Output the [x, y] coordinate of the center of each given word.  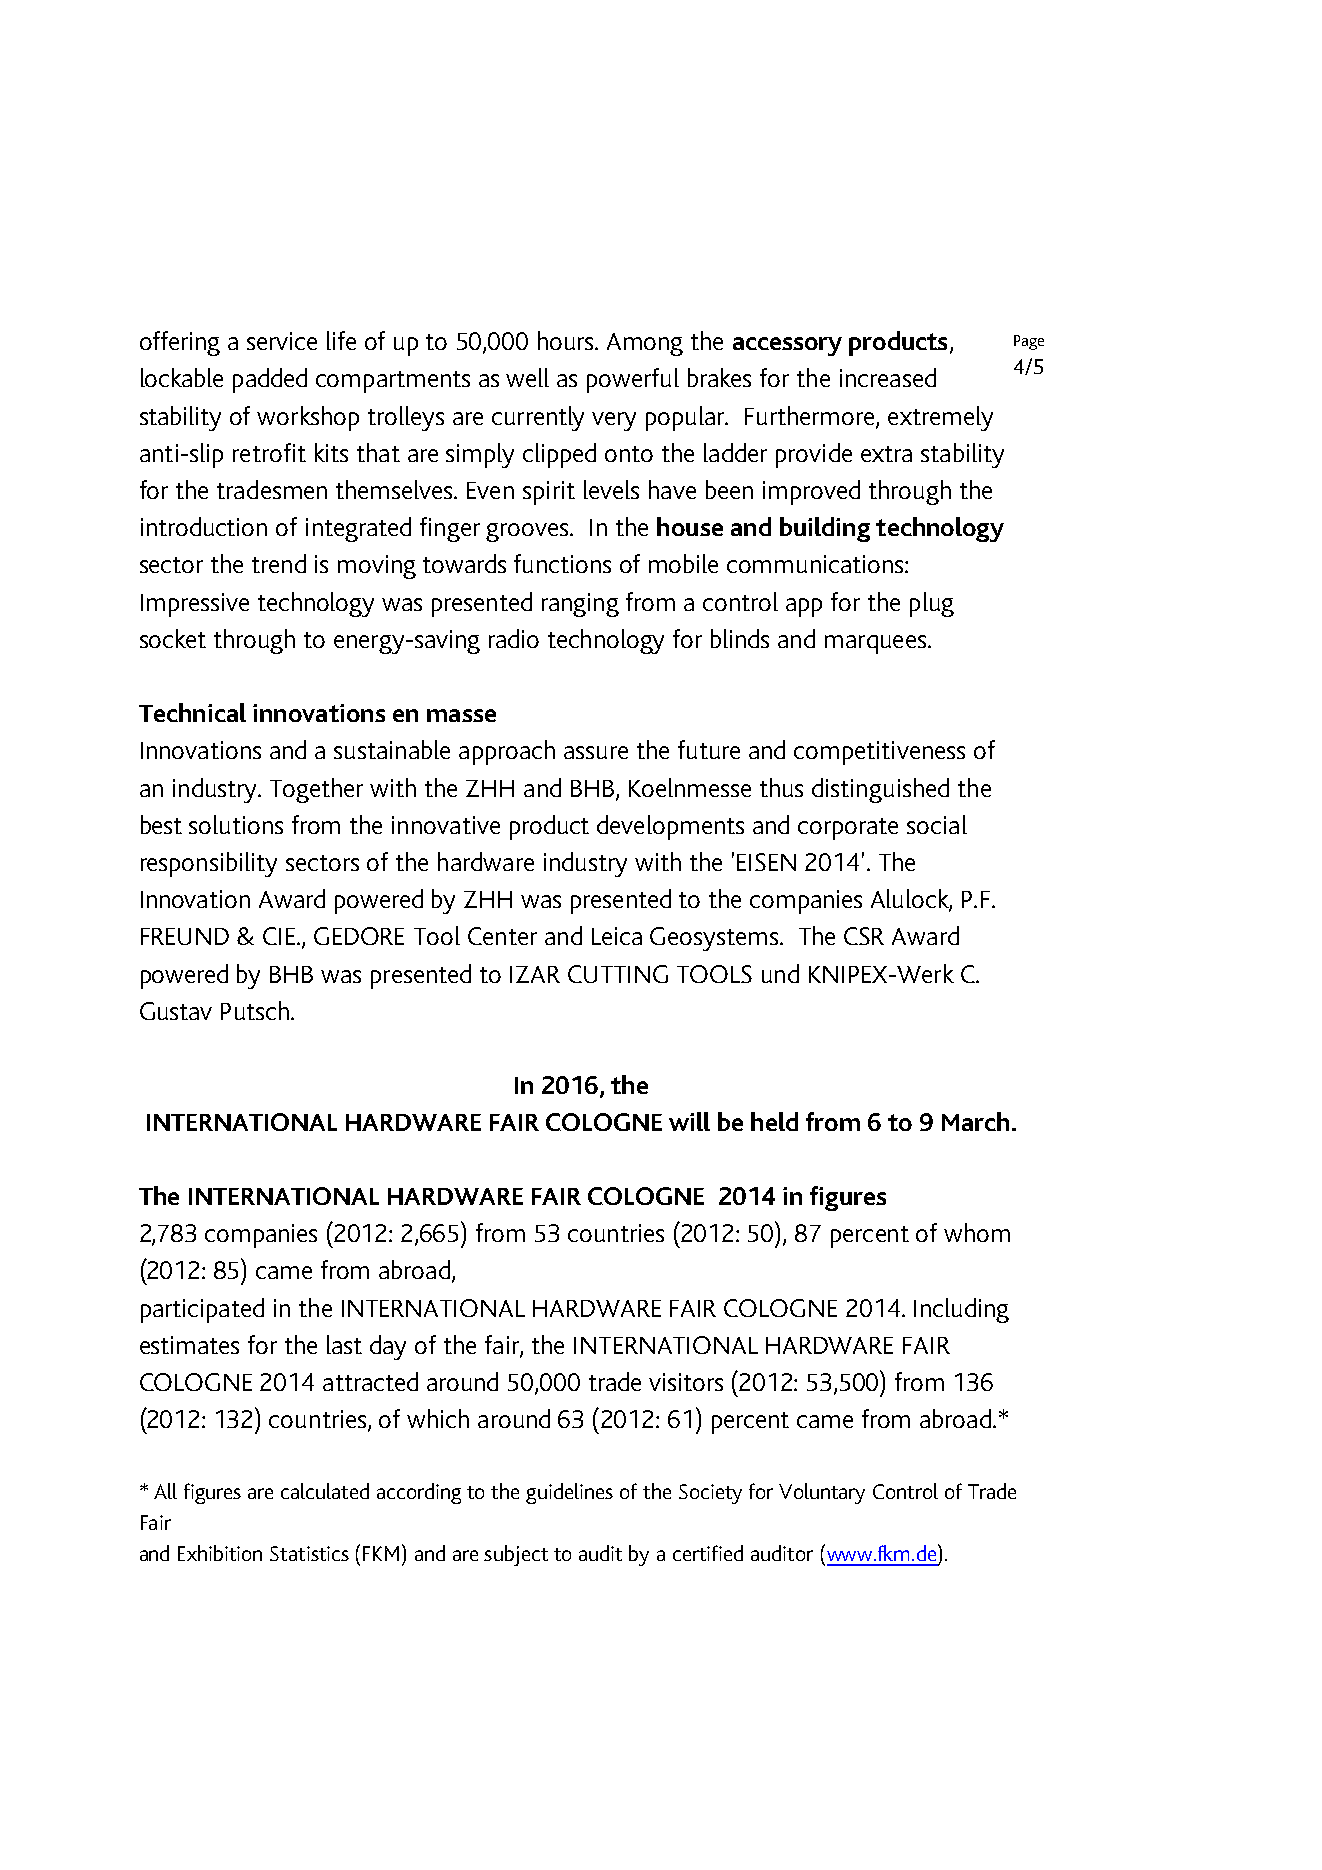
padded [270, 380]
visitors [686, 1382]
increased [888, 377]
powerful [633, 380]
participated [202, 1310]
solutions [236, 824]
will [689, 1121]
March [975, 1121]
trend [279, 563]
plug [932, 604]
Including [961, 1310]
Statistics [309, 1553]
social [937, 824]
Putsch [255, 1010]
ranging [580, 605]
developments [670, 827]
